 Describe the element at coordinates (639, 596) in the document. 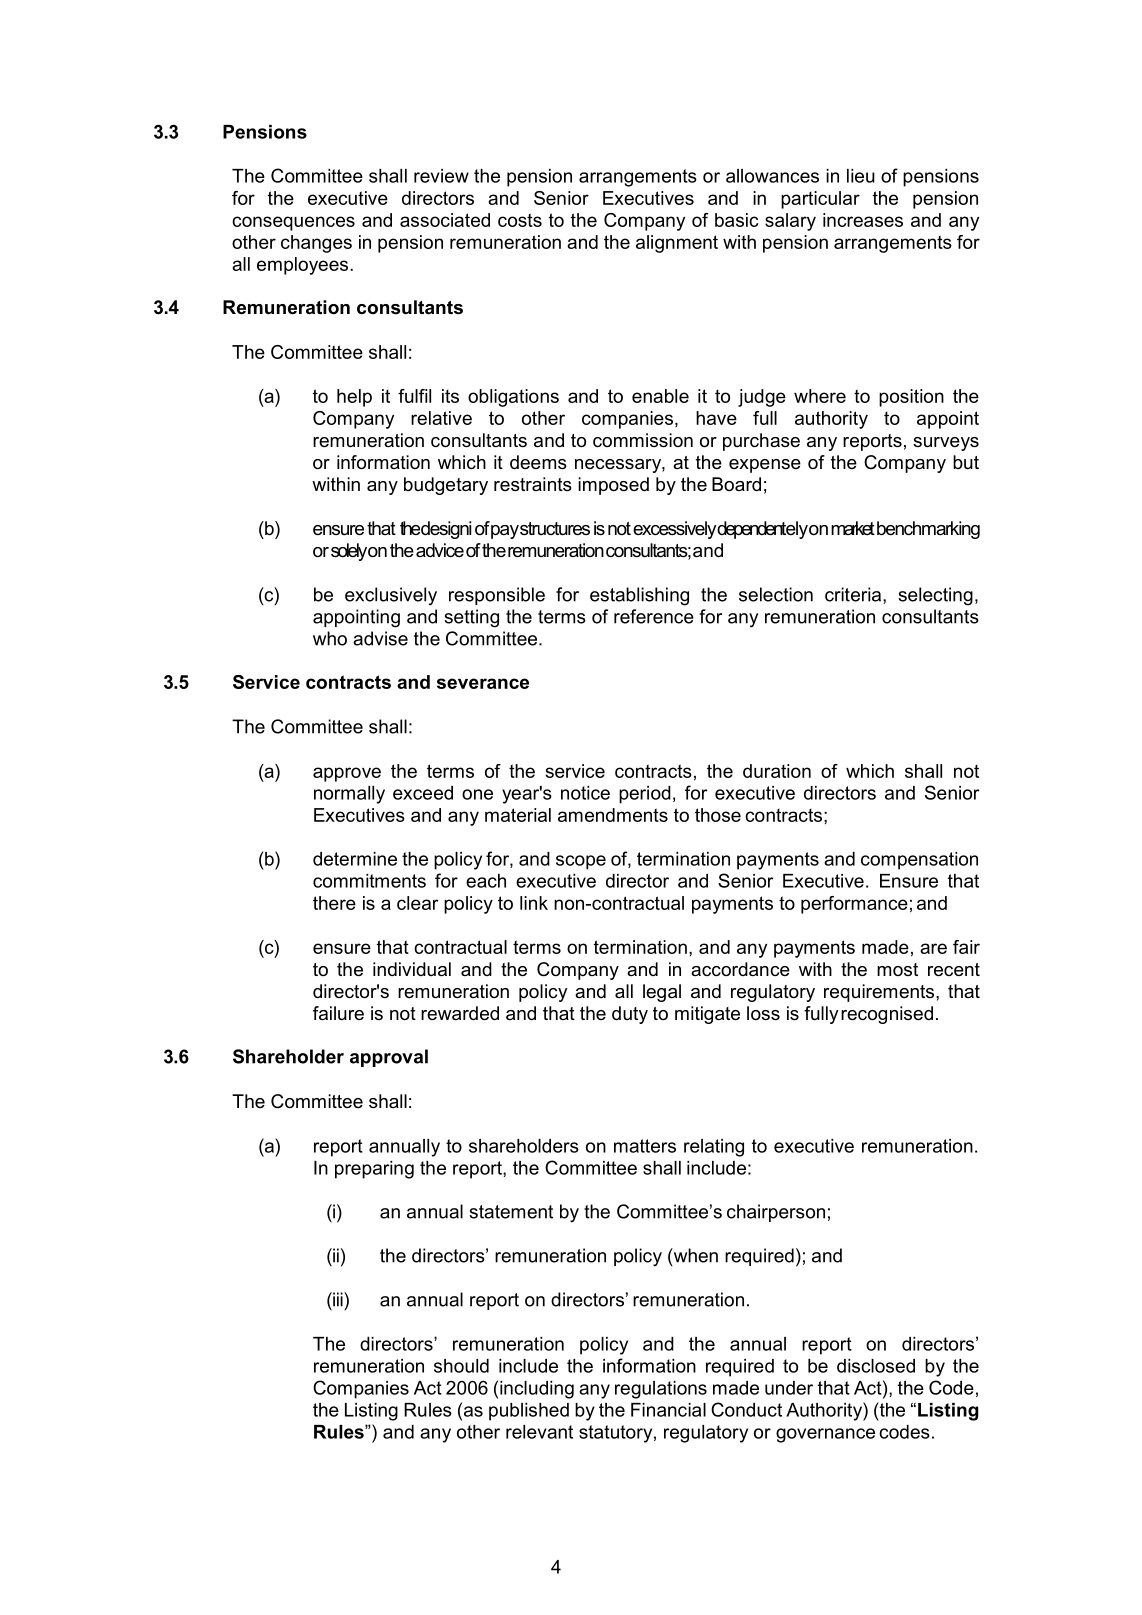

I see `establishing` at that location.
